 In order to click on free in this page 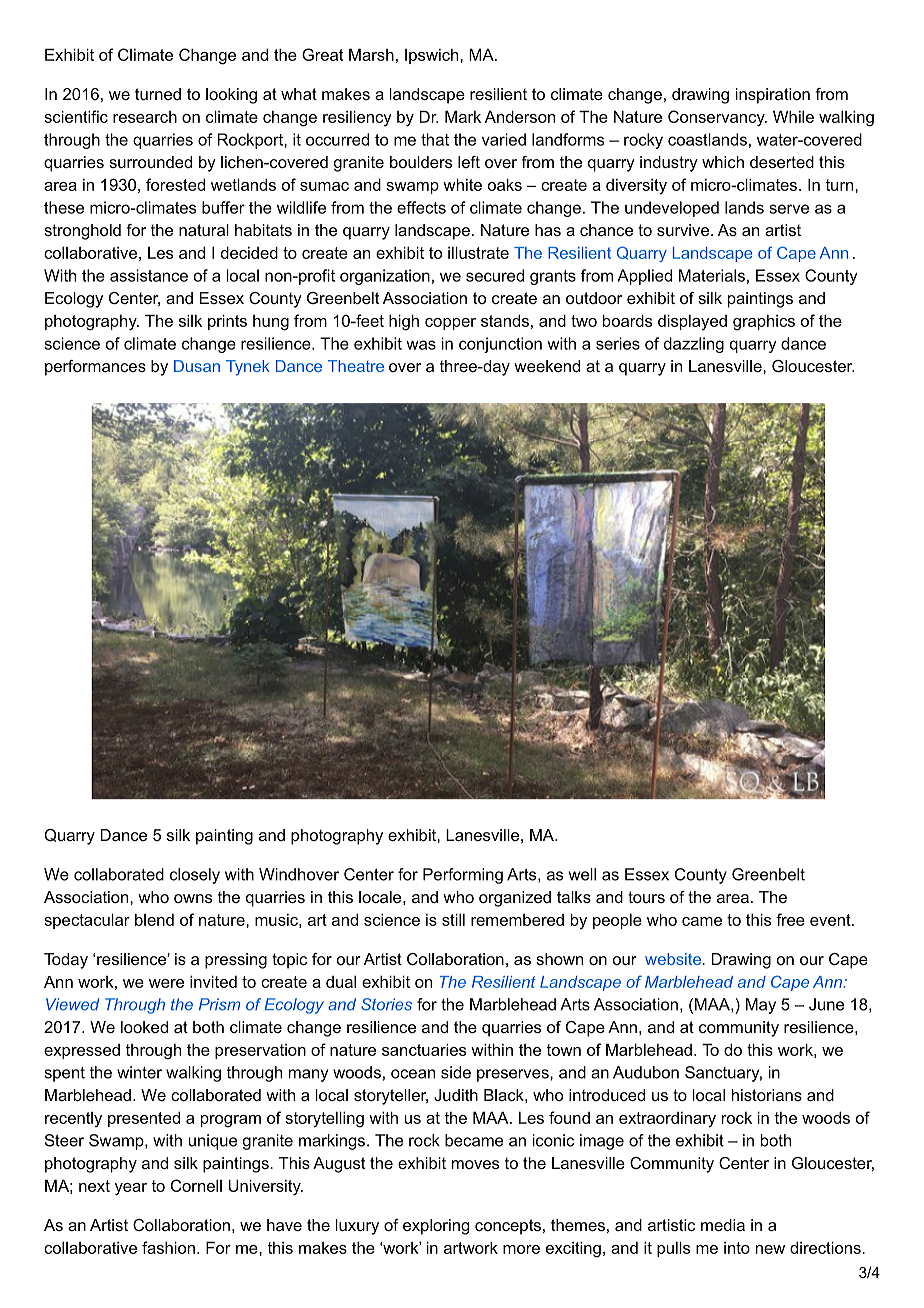, I will do `click(790, 919)`.
